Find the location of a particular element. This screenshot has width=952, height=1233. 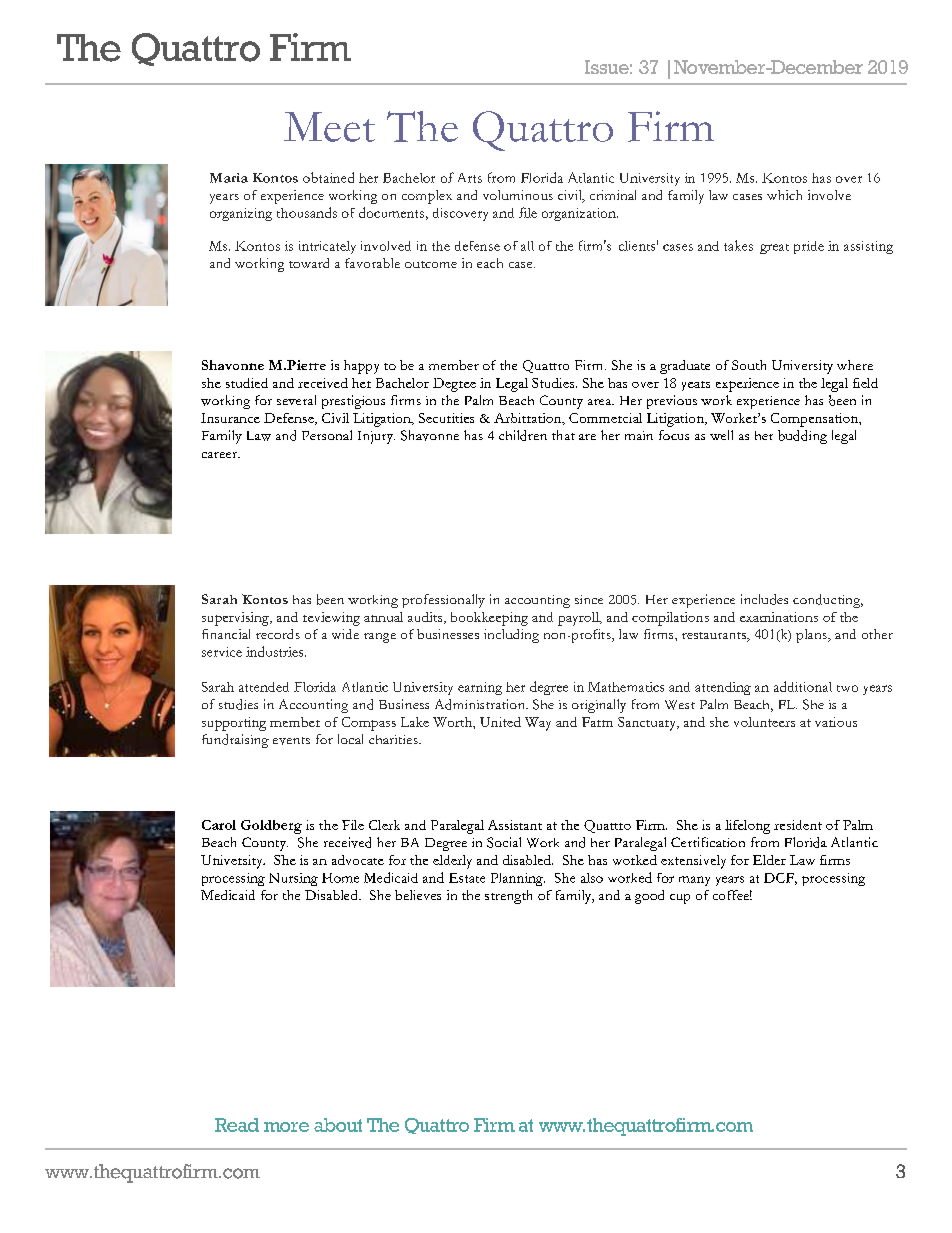

about is located at coordinates (338, 1125).
